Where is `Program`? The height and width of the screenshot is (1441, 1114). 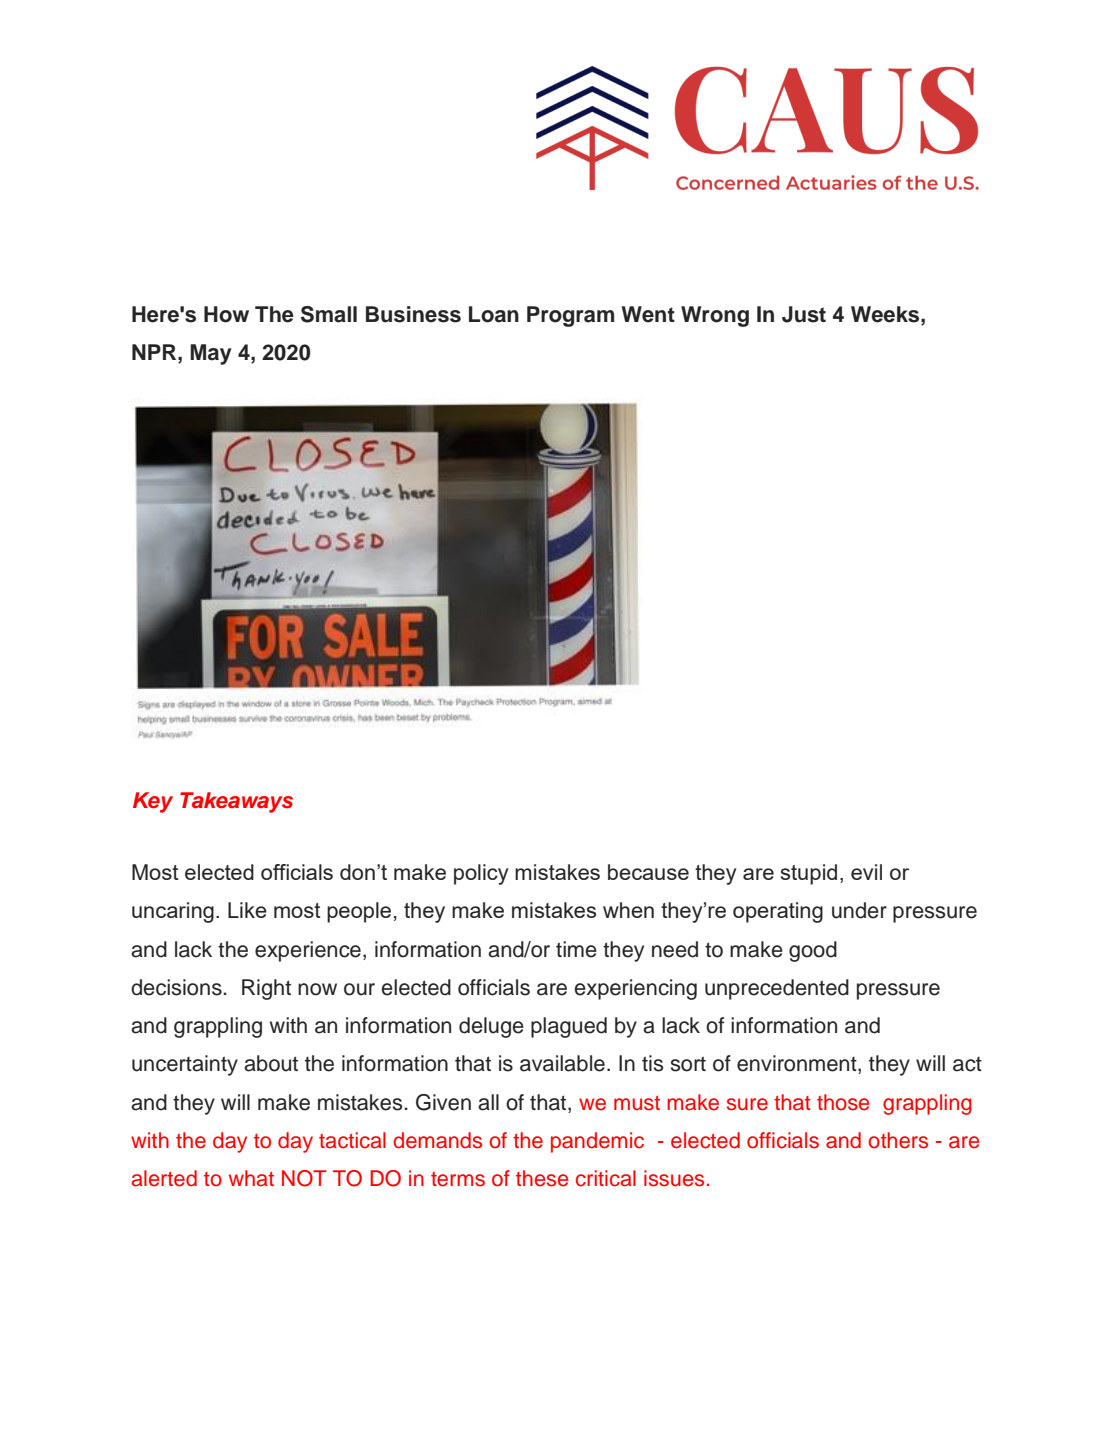 Program is located at coordinates (570, 316).
